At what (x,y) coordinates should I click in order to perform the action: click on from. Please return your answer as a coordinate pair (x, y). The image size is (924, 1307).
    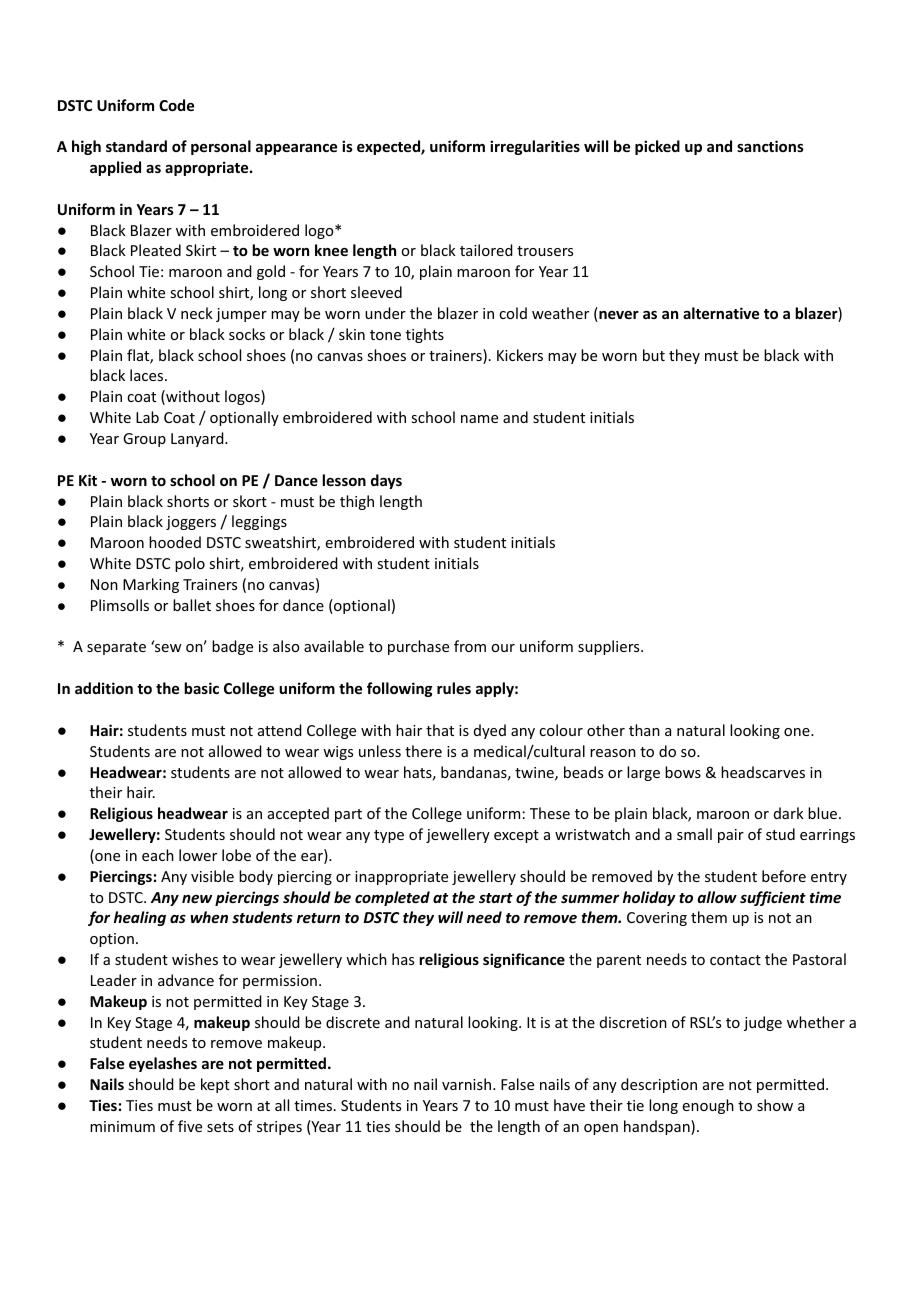
    Looking at the image, I should click on (470, 646).
